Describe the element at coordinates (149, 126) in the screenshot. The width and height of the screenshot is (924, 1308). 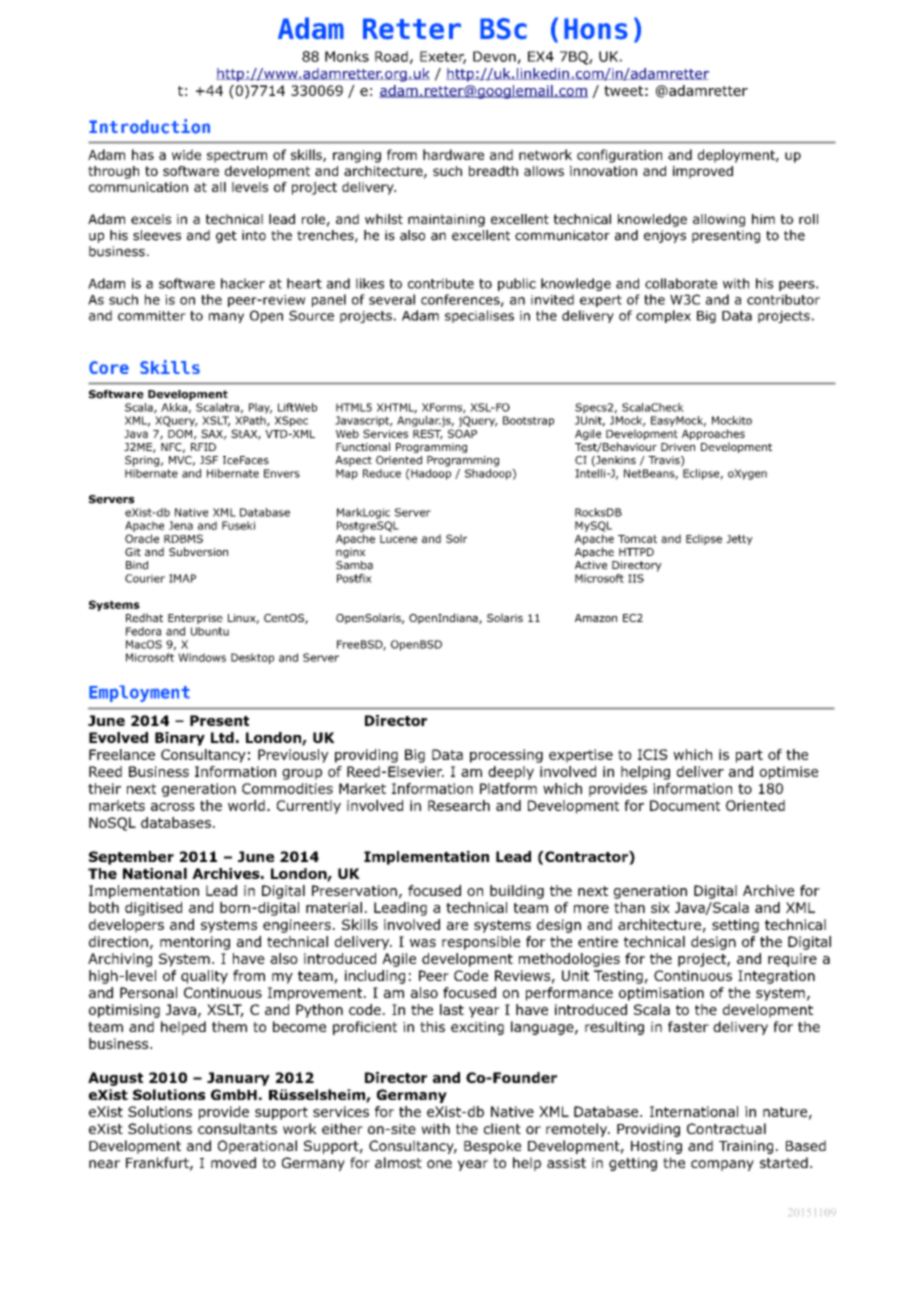
I see `Introduction` at that location.
